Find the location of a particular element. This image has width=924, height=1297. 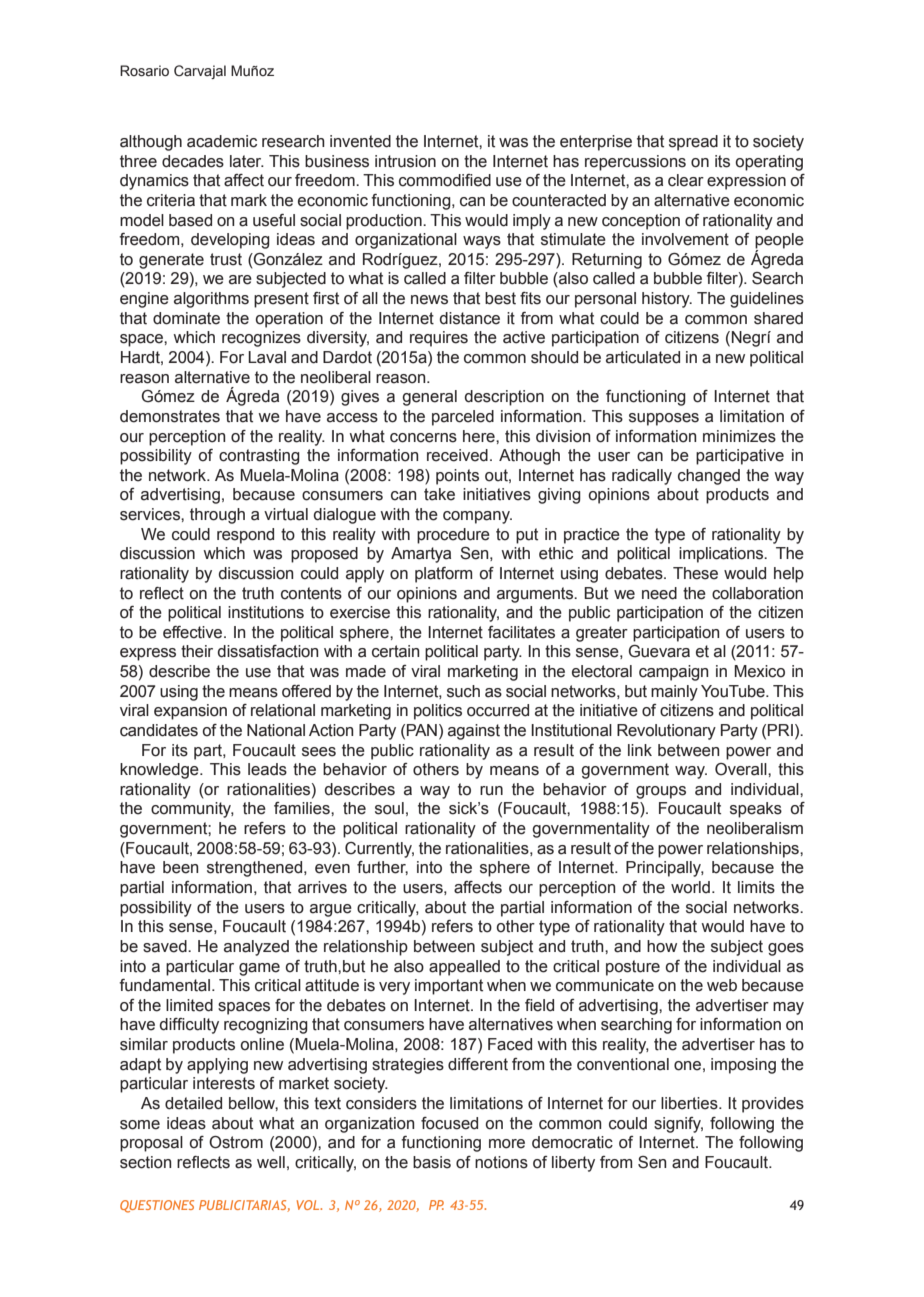

focused is located at coordinates (449, 1123).
